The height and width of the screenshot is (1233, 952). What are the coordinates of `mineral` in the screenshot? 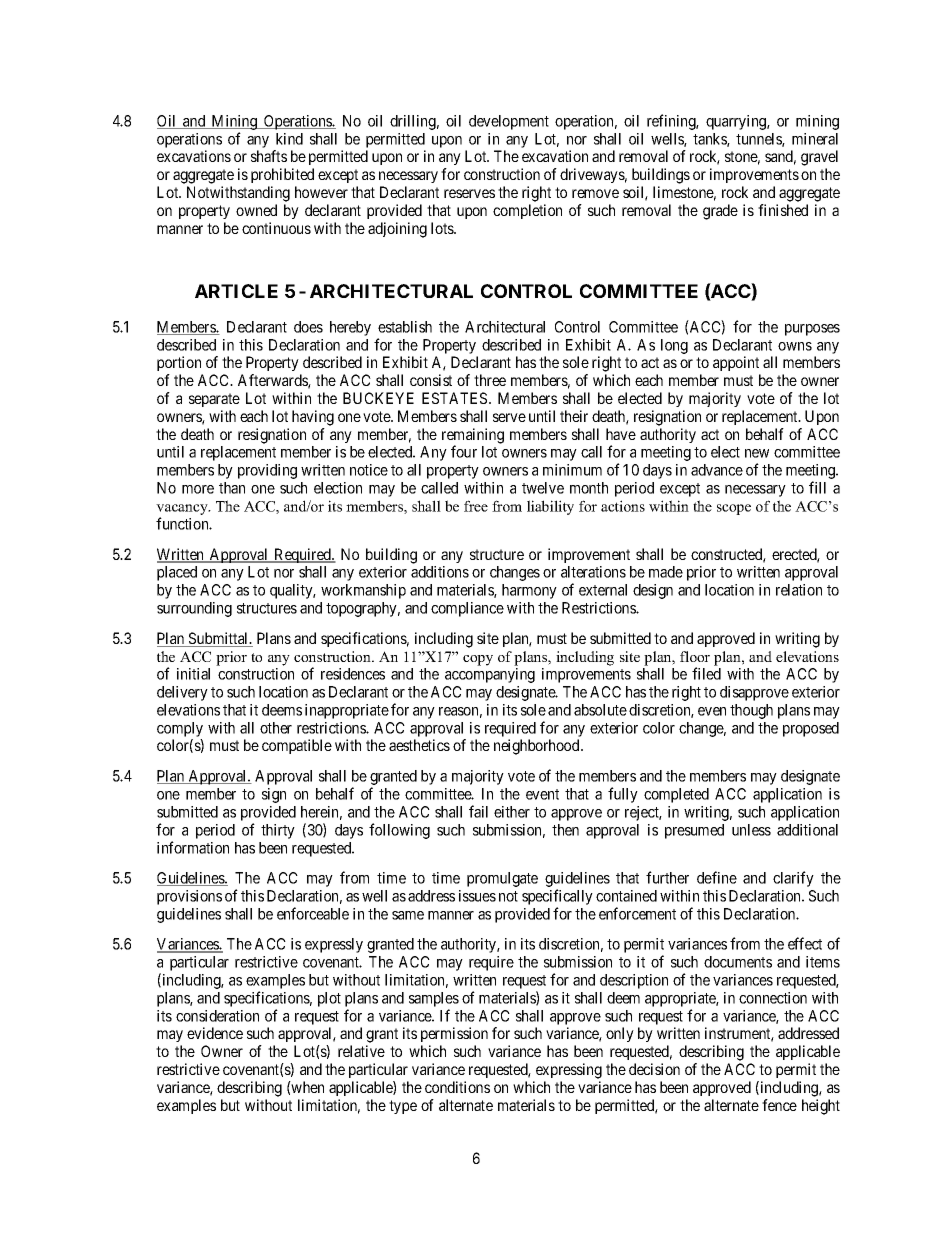 It's located at (815, 139).
